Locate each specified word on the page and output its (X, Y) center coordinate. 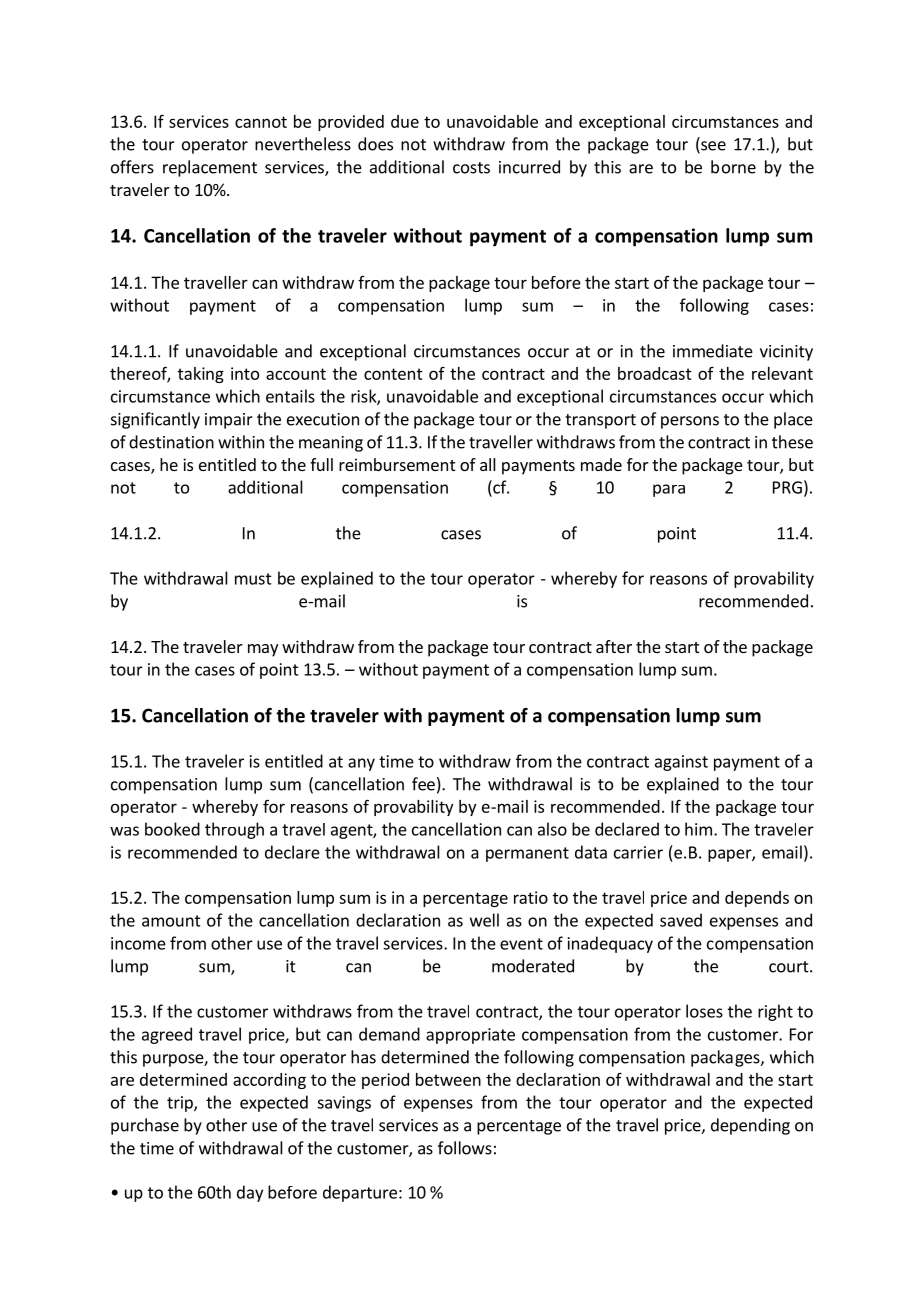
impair (229, 421)
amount (171, 921)
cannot (261, 122)
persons (690, 422)
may (263, 650)
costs (471, 168)
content (393, 374)
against (681, 763)
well (484, 920)
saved (681, 920)
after (614, 646)
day (250, 1193)
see (712, 147)
